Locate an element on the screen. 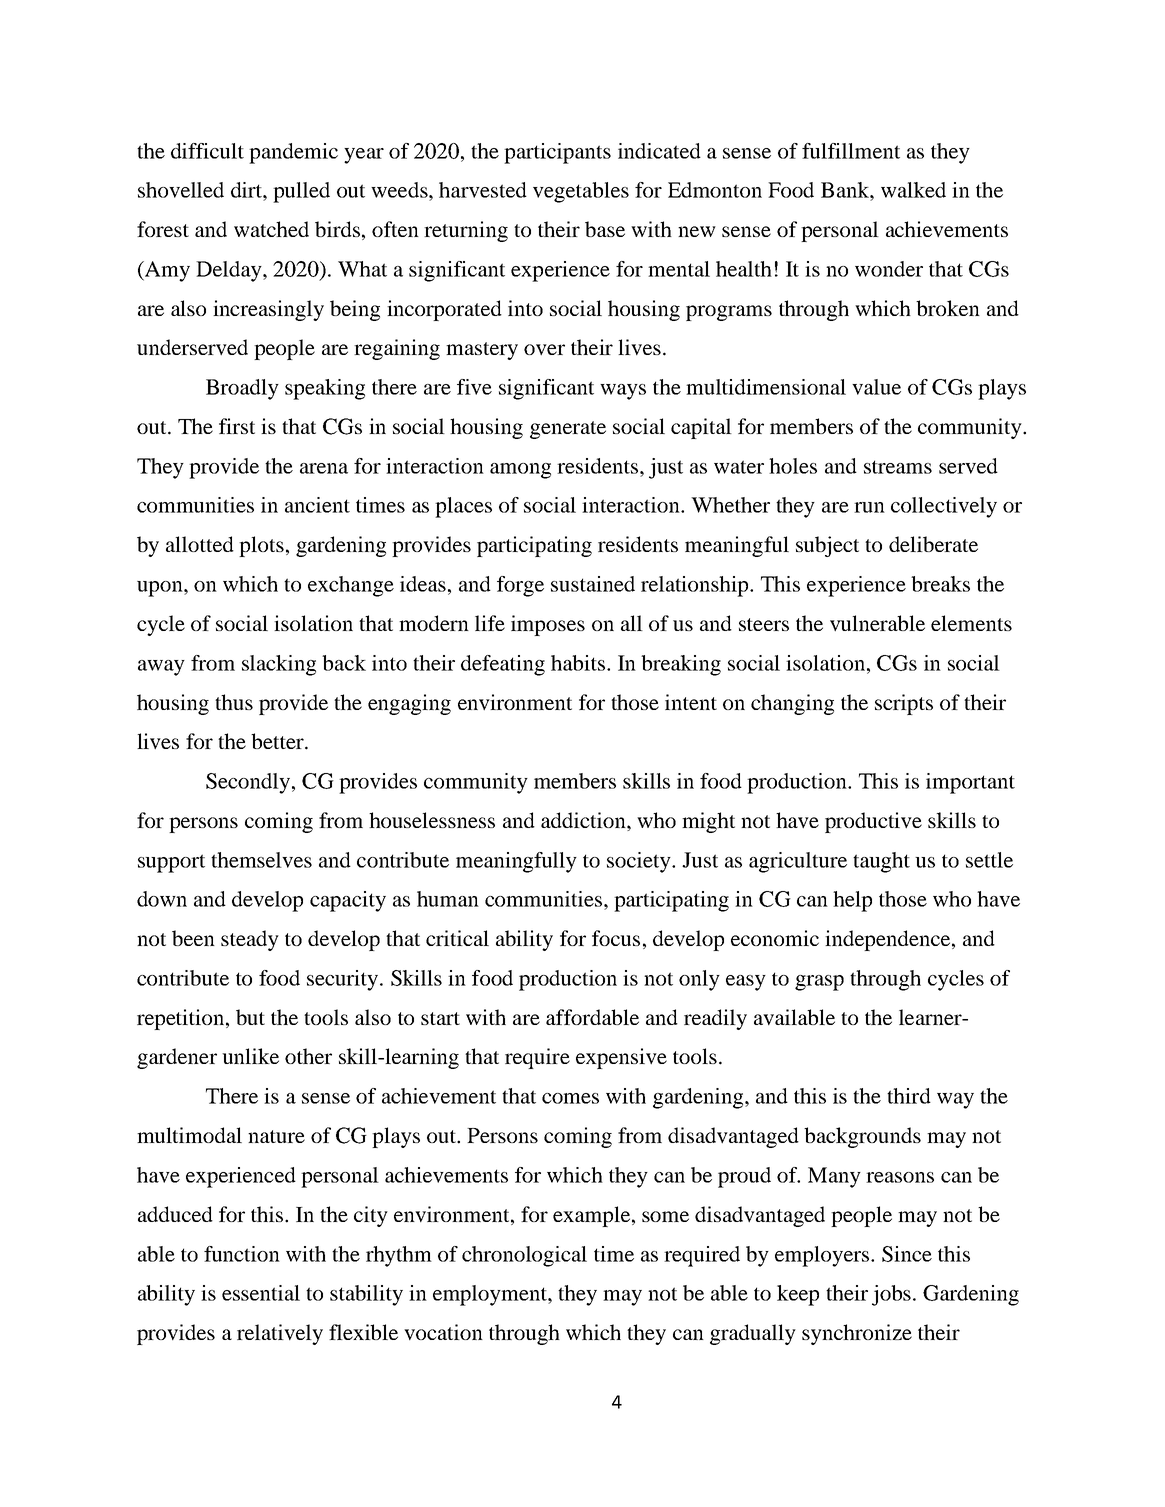 This screenshot has height=1507, width=1165. chronological is located at coordinates (524, 1256).
